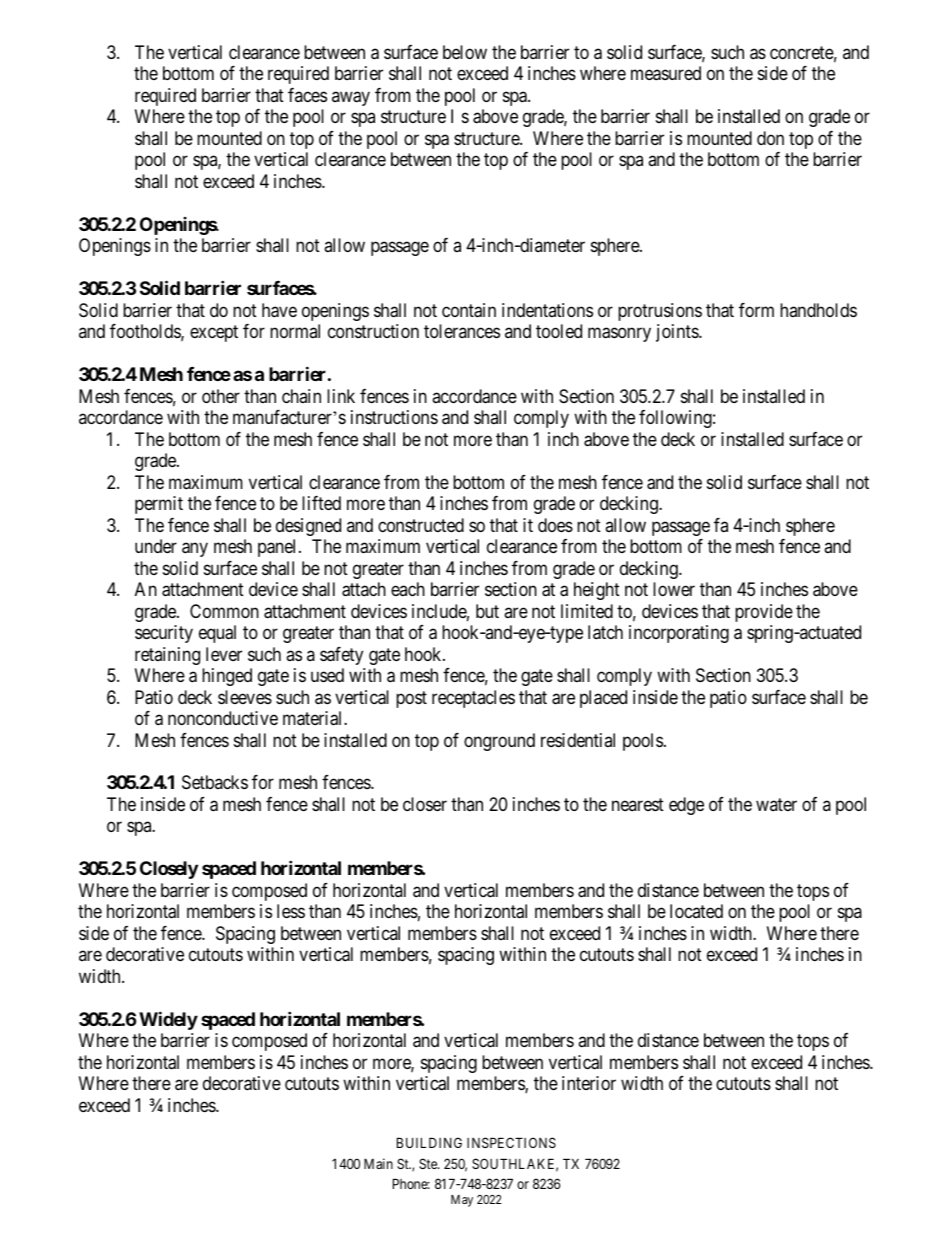  I want to click on except, so click(214, 333).
